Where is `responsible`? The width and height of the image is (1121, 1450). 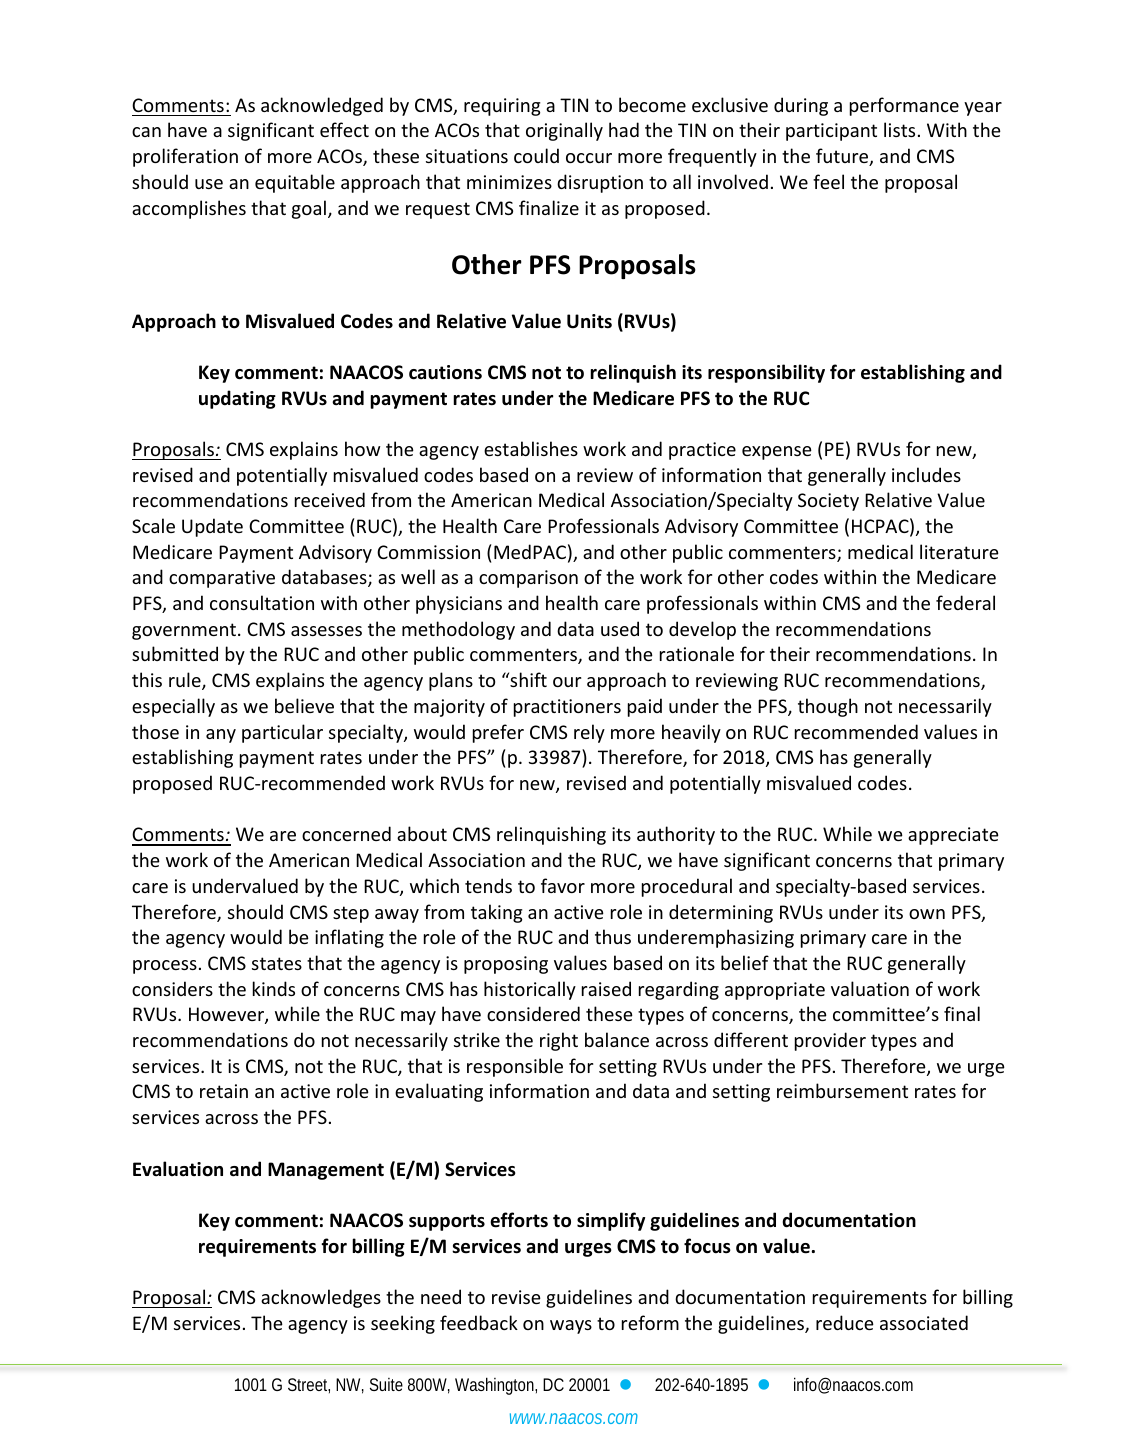
responsible is located at coordinates (515, 1067).
